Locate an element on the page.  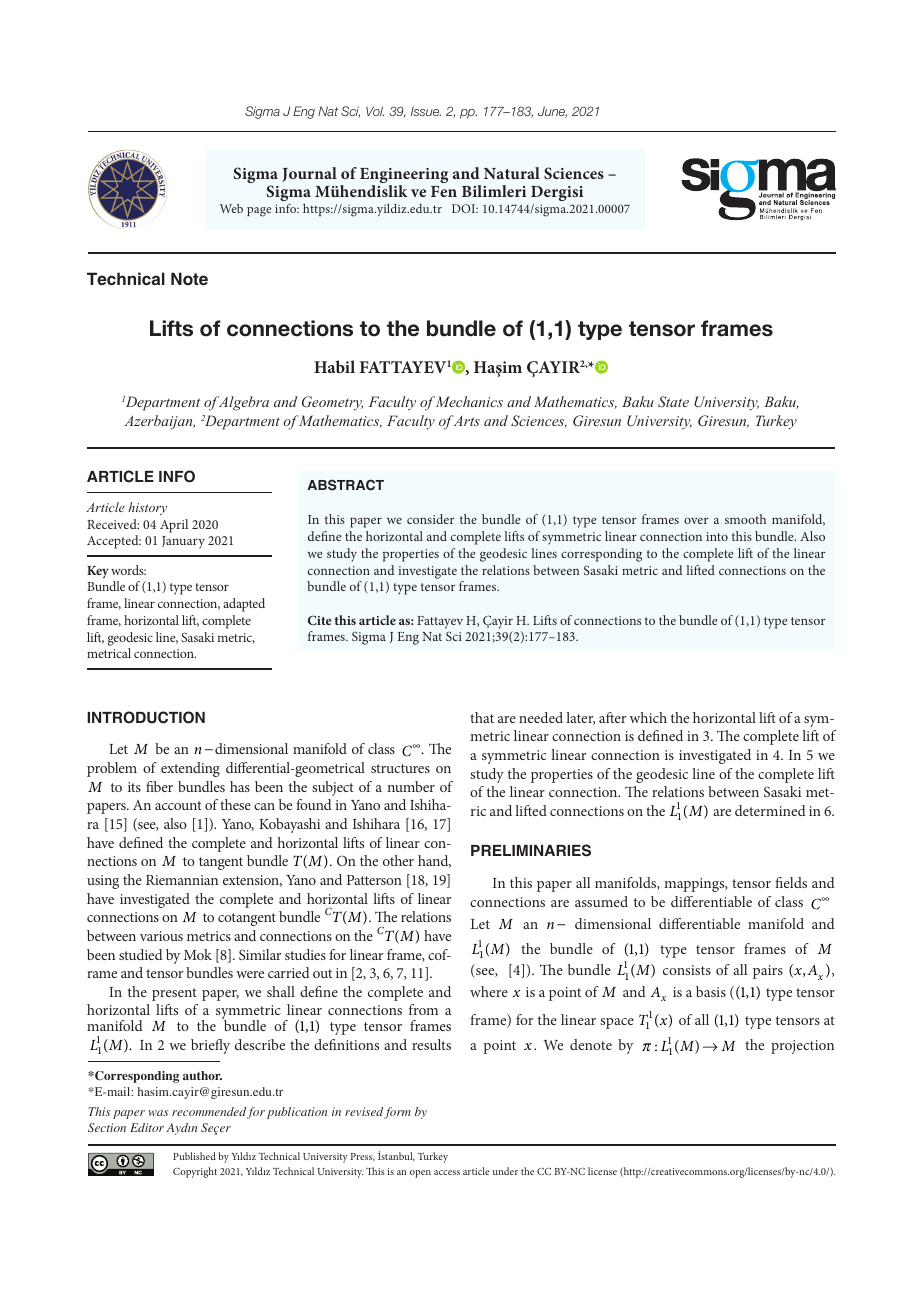
Azerbaijan is located at coordinates (159, 422).
